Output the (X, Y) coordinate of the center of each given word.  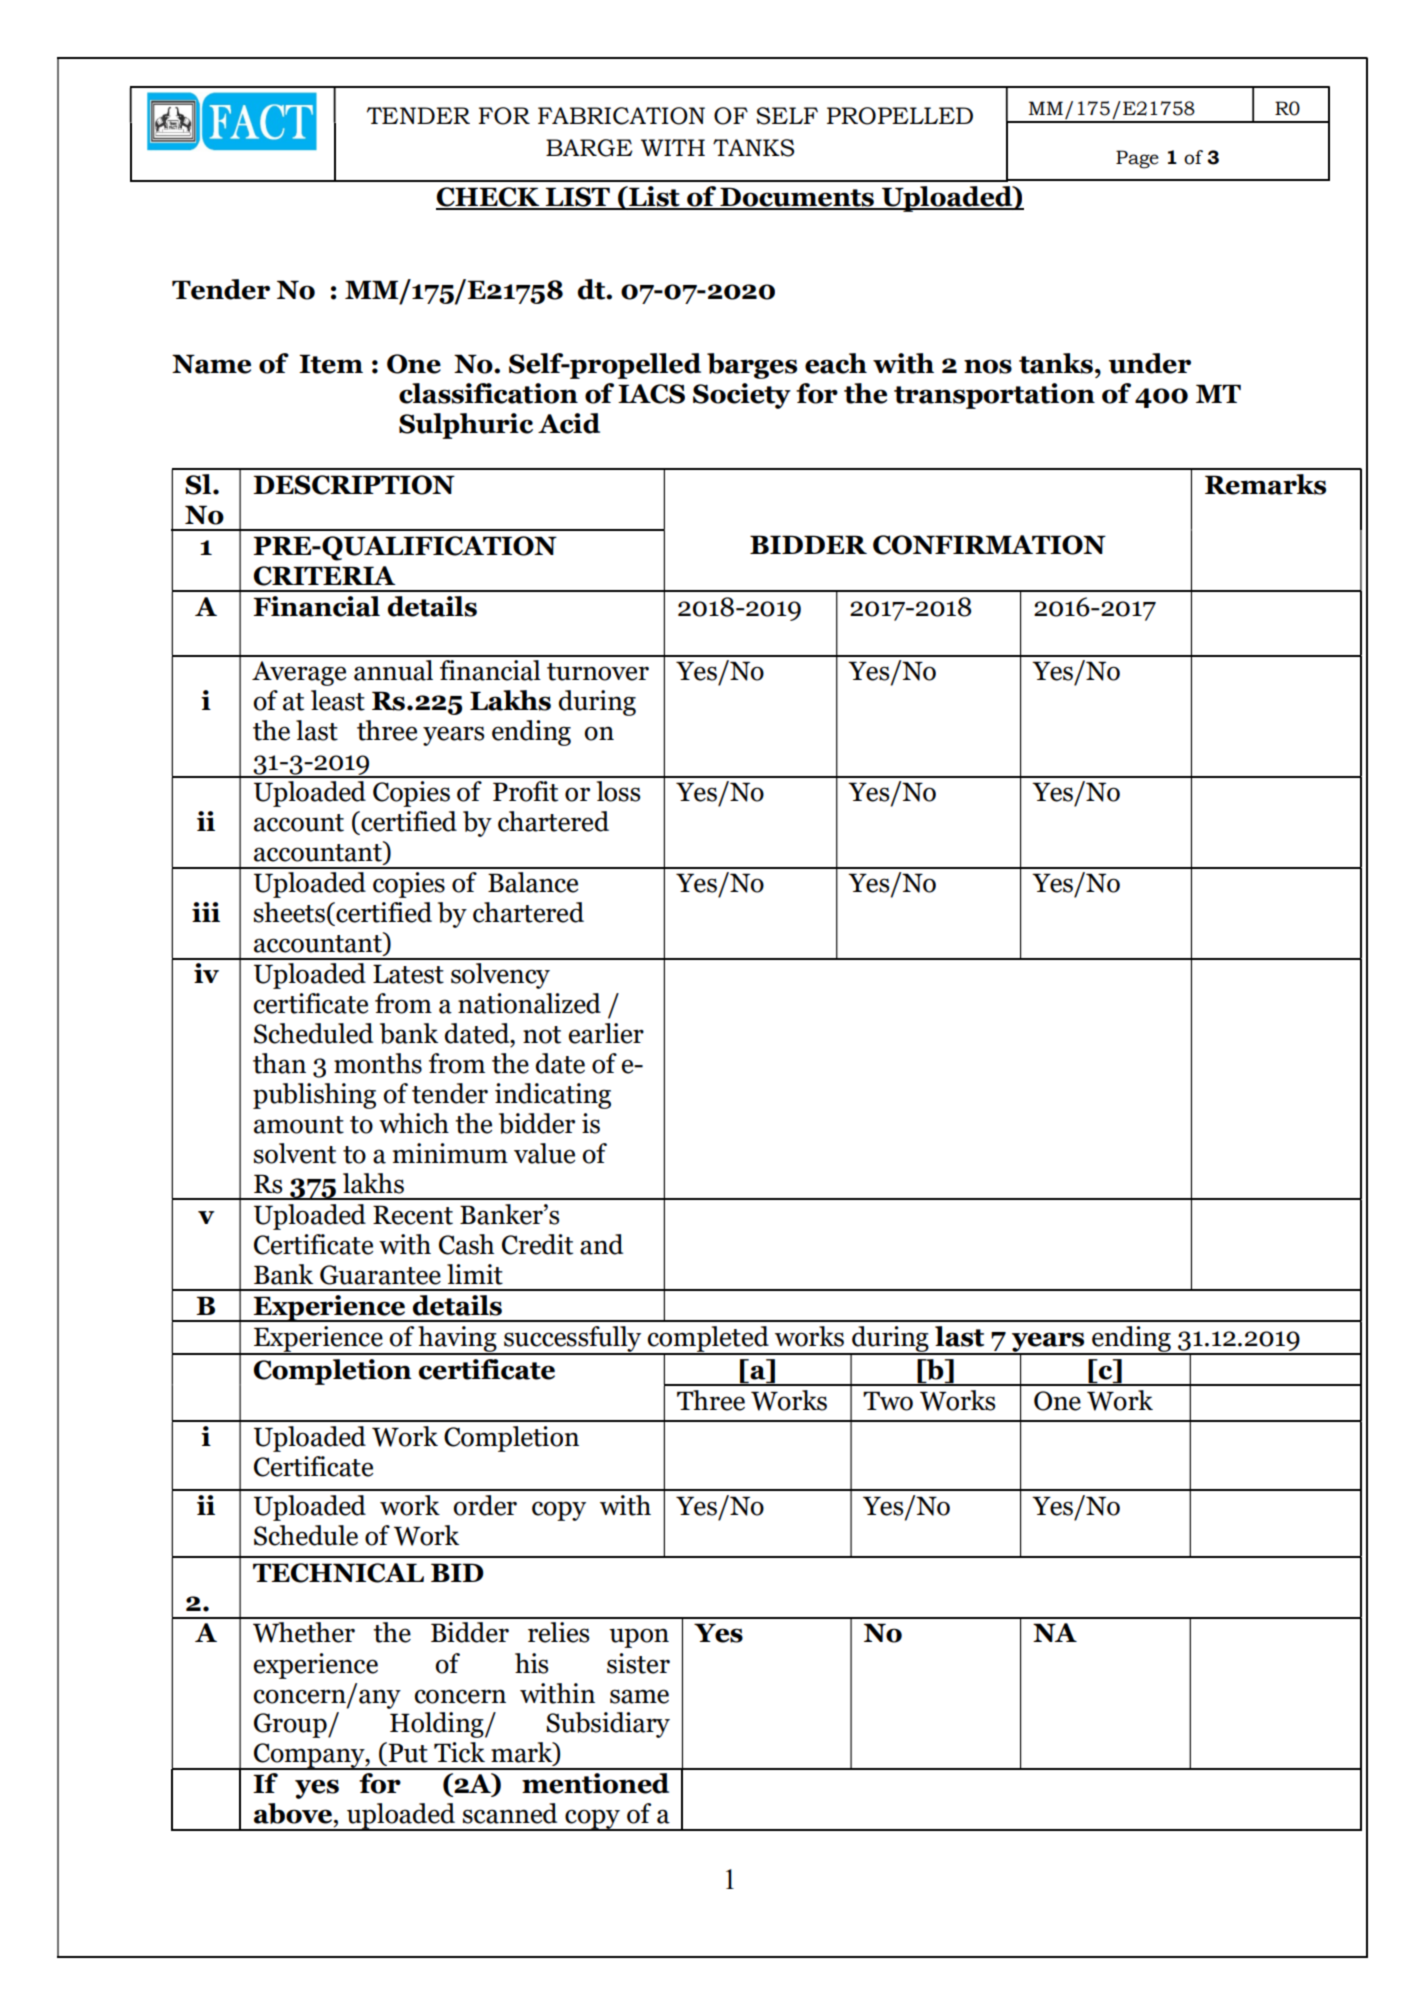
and (601, 1244)
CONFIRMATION (989, 545)
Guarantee (380, 1275)
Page (1137, 159)
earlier (606, 1033)
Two (888, 1401)
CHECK (489, 198)
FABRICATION (621, 116)
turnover (598, 672)
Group (291, 1725)
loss (618, 791)
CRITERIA (325, 576)
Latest (408, 974)
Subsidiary (608, 1725)
